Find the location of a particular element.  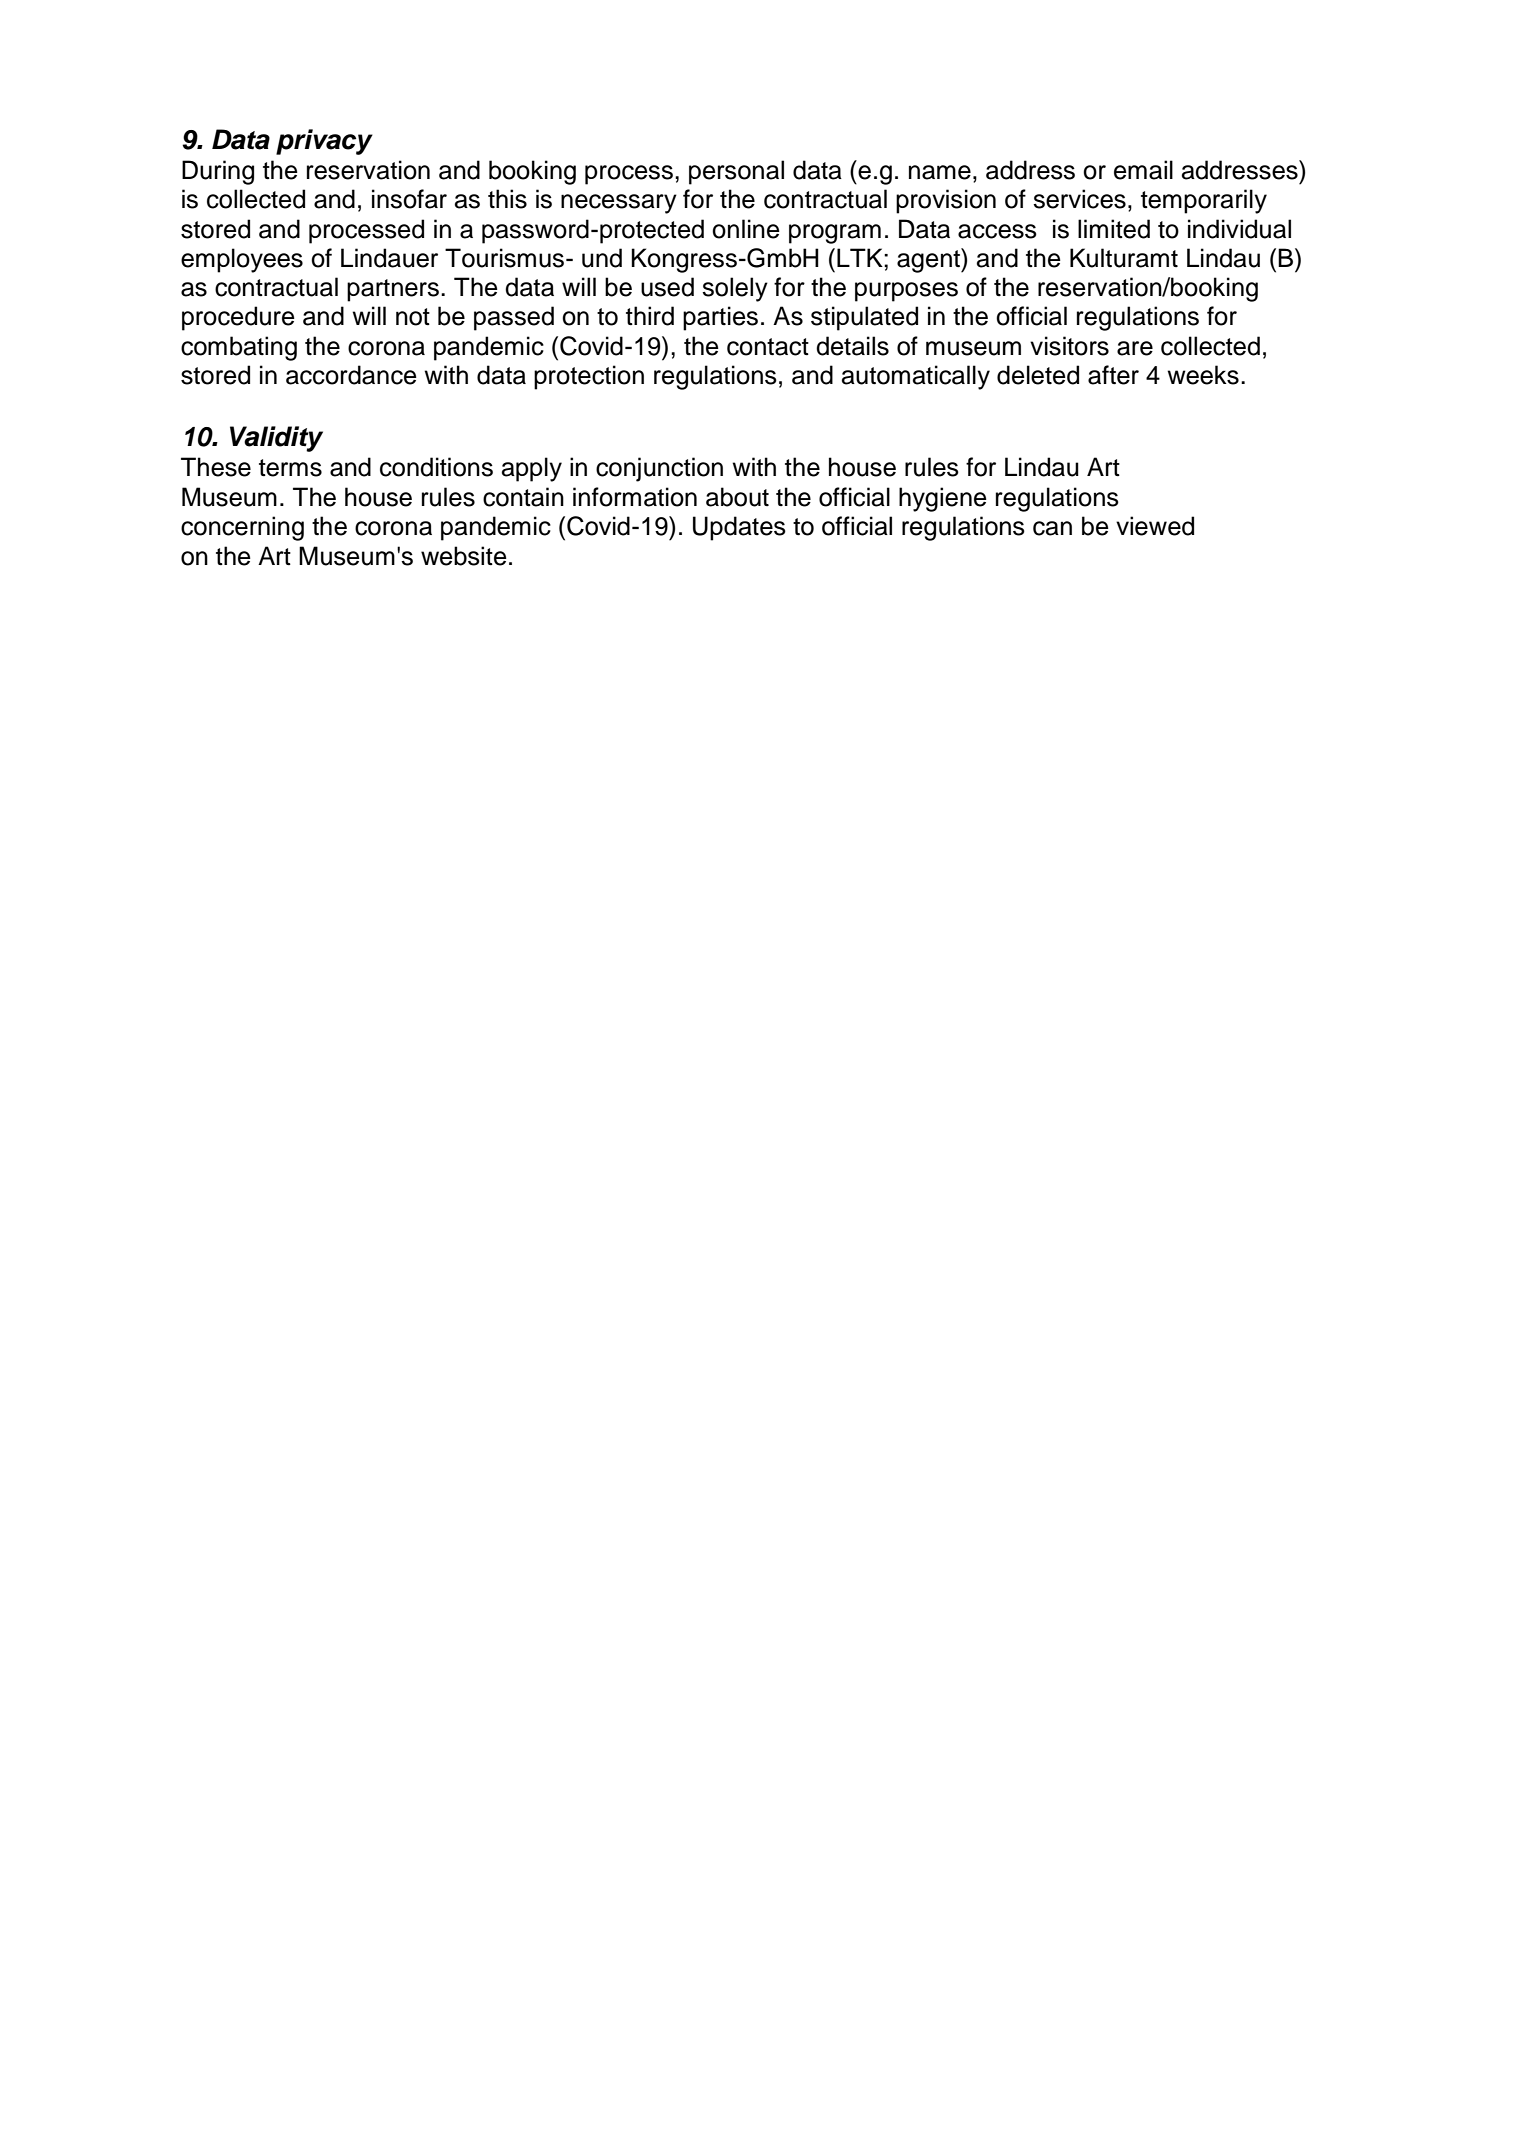

viewed is located at coordinates (1155, 526).
